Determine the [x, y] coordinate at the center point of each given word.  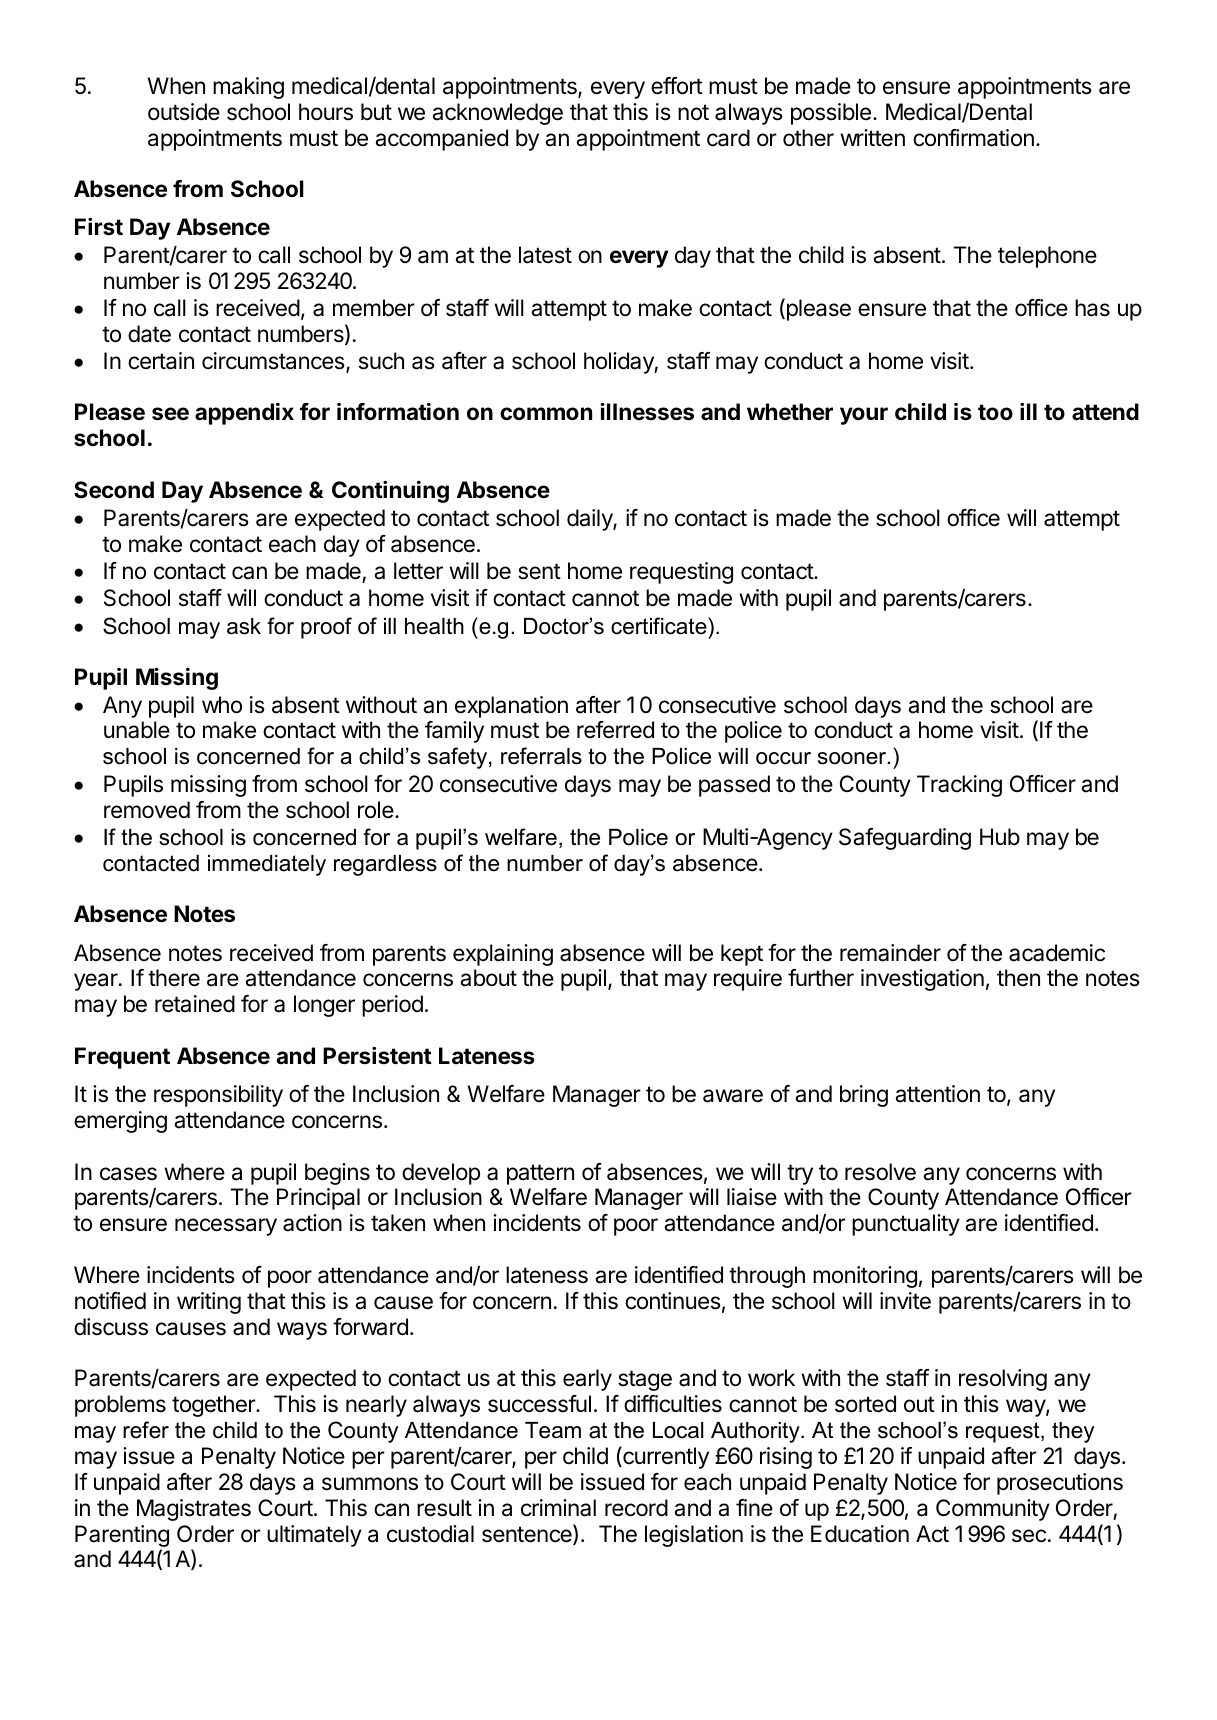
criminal [558, 1508]
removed [147, 810]
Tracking [959, 786]
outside [184, 112]
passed [734, 786]
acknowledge [497, 114]
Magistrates [194, 1510]
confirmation [973, 138]
